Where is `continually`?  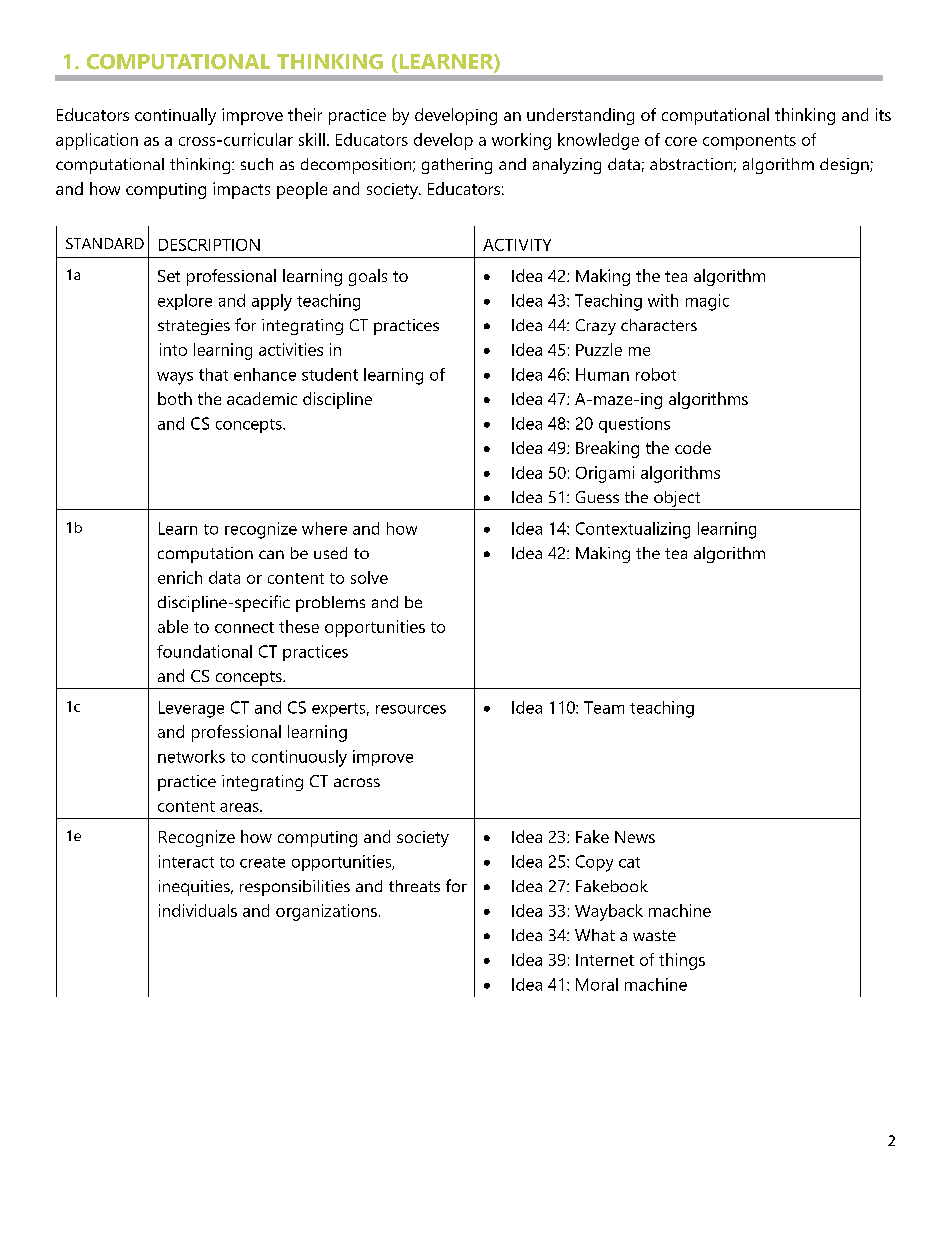
continually is located at coordinates (175, 116).
